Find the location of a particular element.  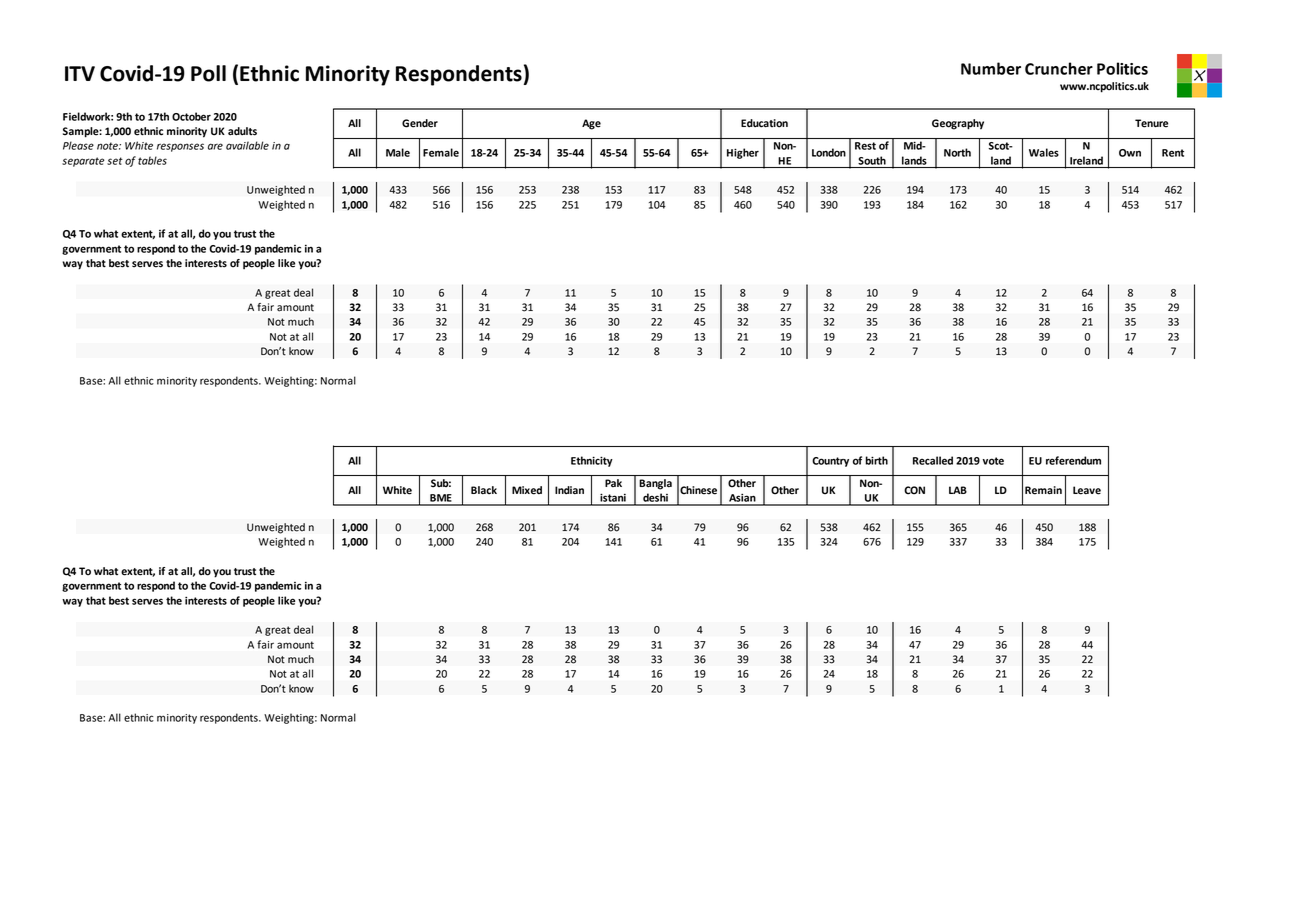

referendum is located at coordinates (1073, 460).
